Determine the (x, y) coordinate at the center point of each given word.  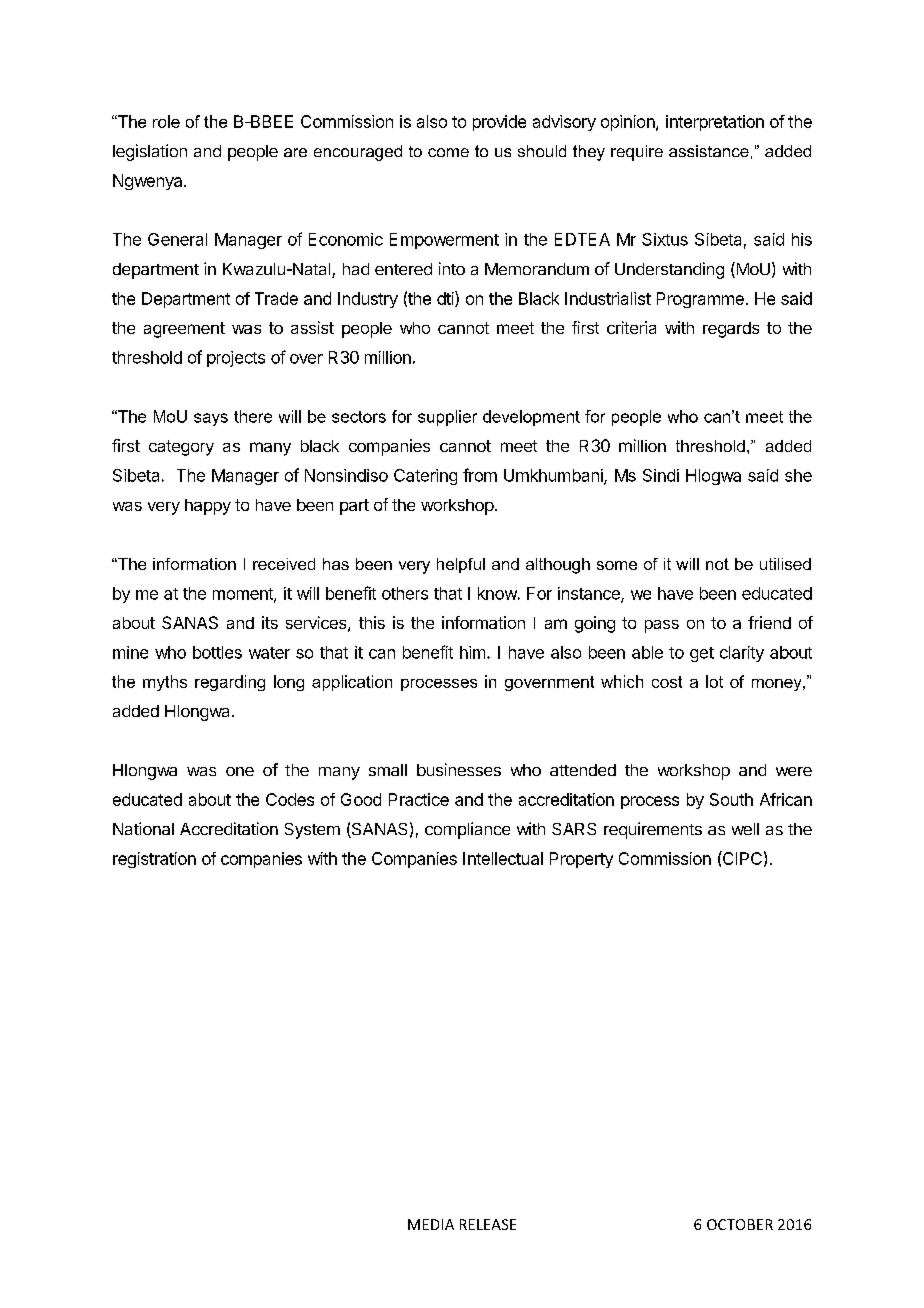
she (798, 475)
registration (154, 860)
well (745, 829)
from (480, 475)
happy (208, 507)
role (166, 121)
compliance (467, 830)
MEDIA (431, 1224)
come (448, 152)
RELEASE (488, 1224)
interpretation (715, 123)
